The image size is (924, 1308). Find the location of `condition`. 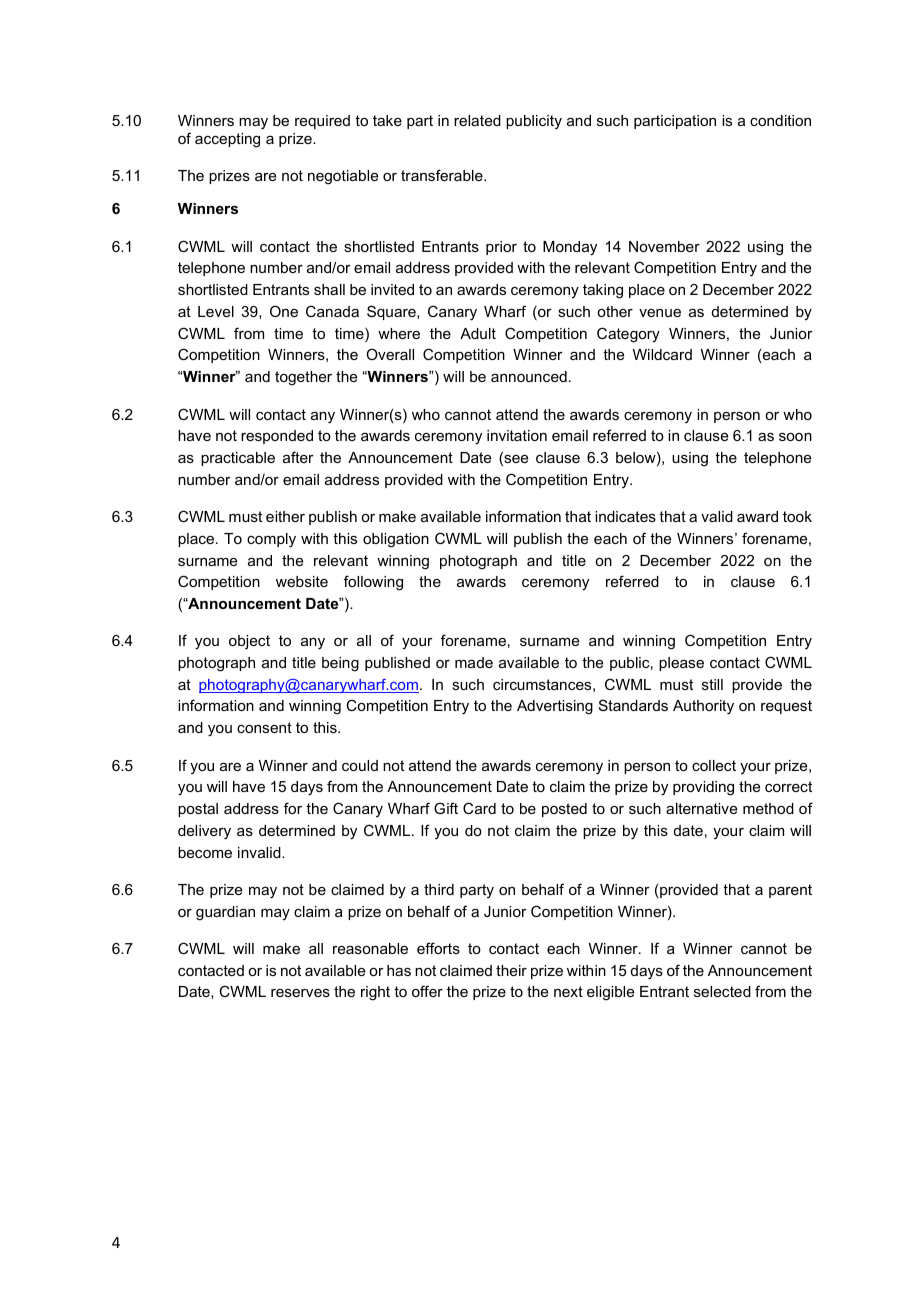

condition is located at coordinates (780, 120).
